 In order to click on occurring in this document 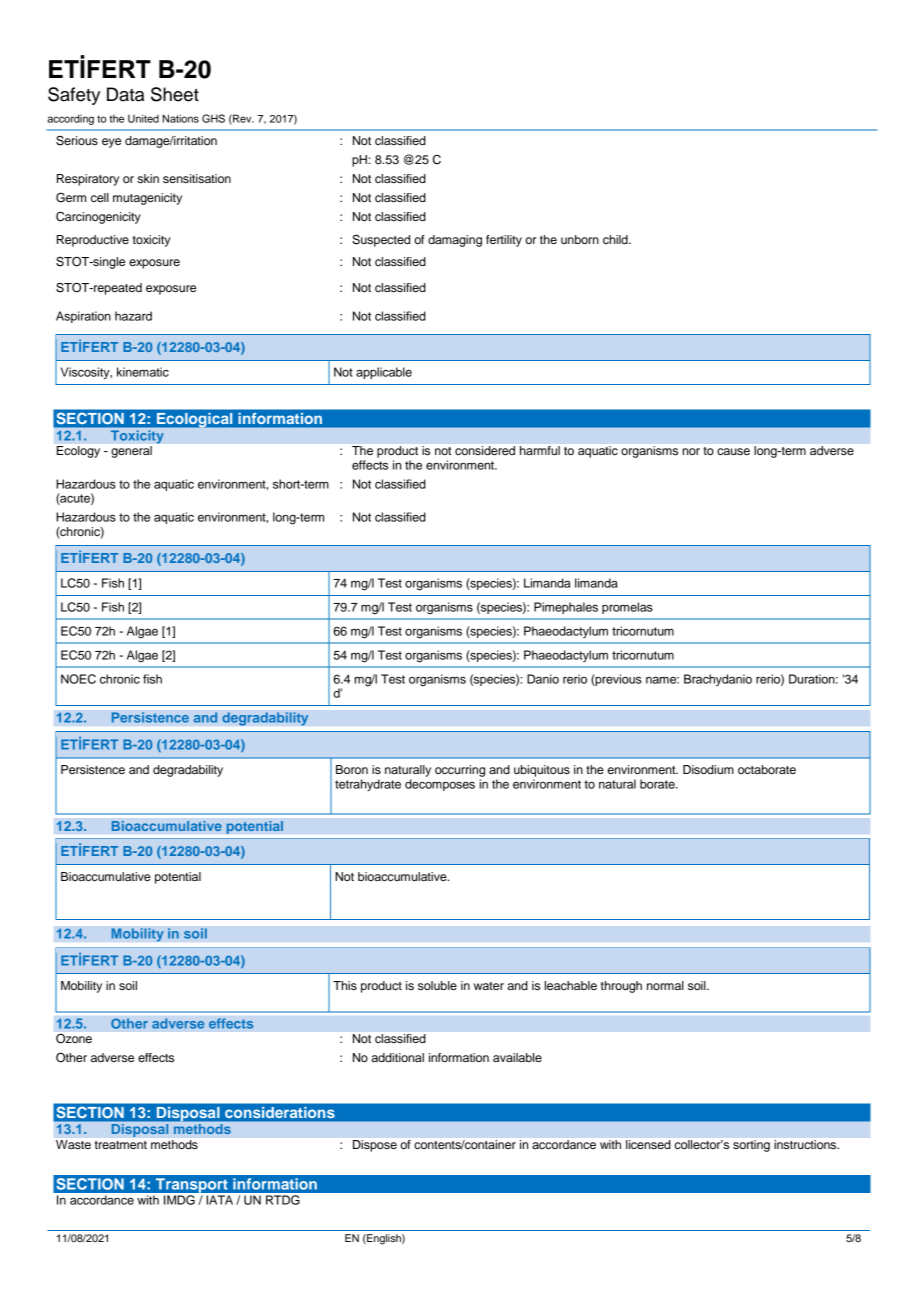, I will do `click(460, 771)`.
